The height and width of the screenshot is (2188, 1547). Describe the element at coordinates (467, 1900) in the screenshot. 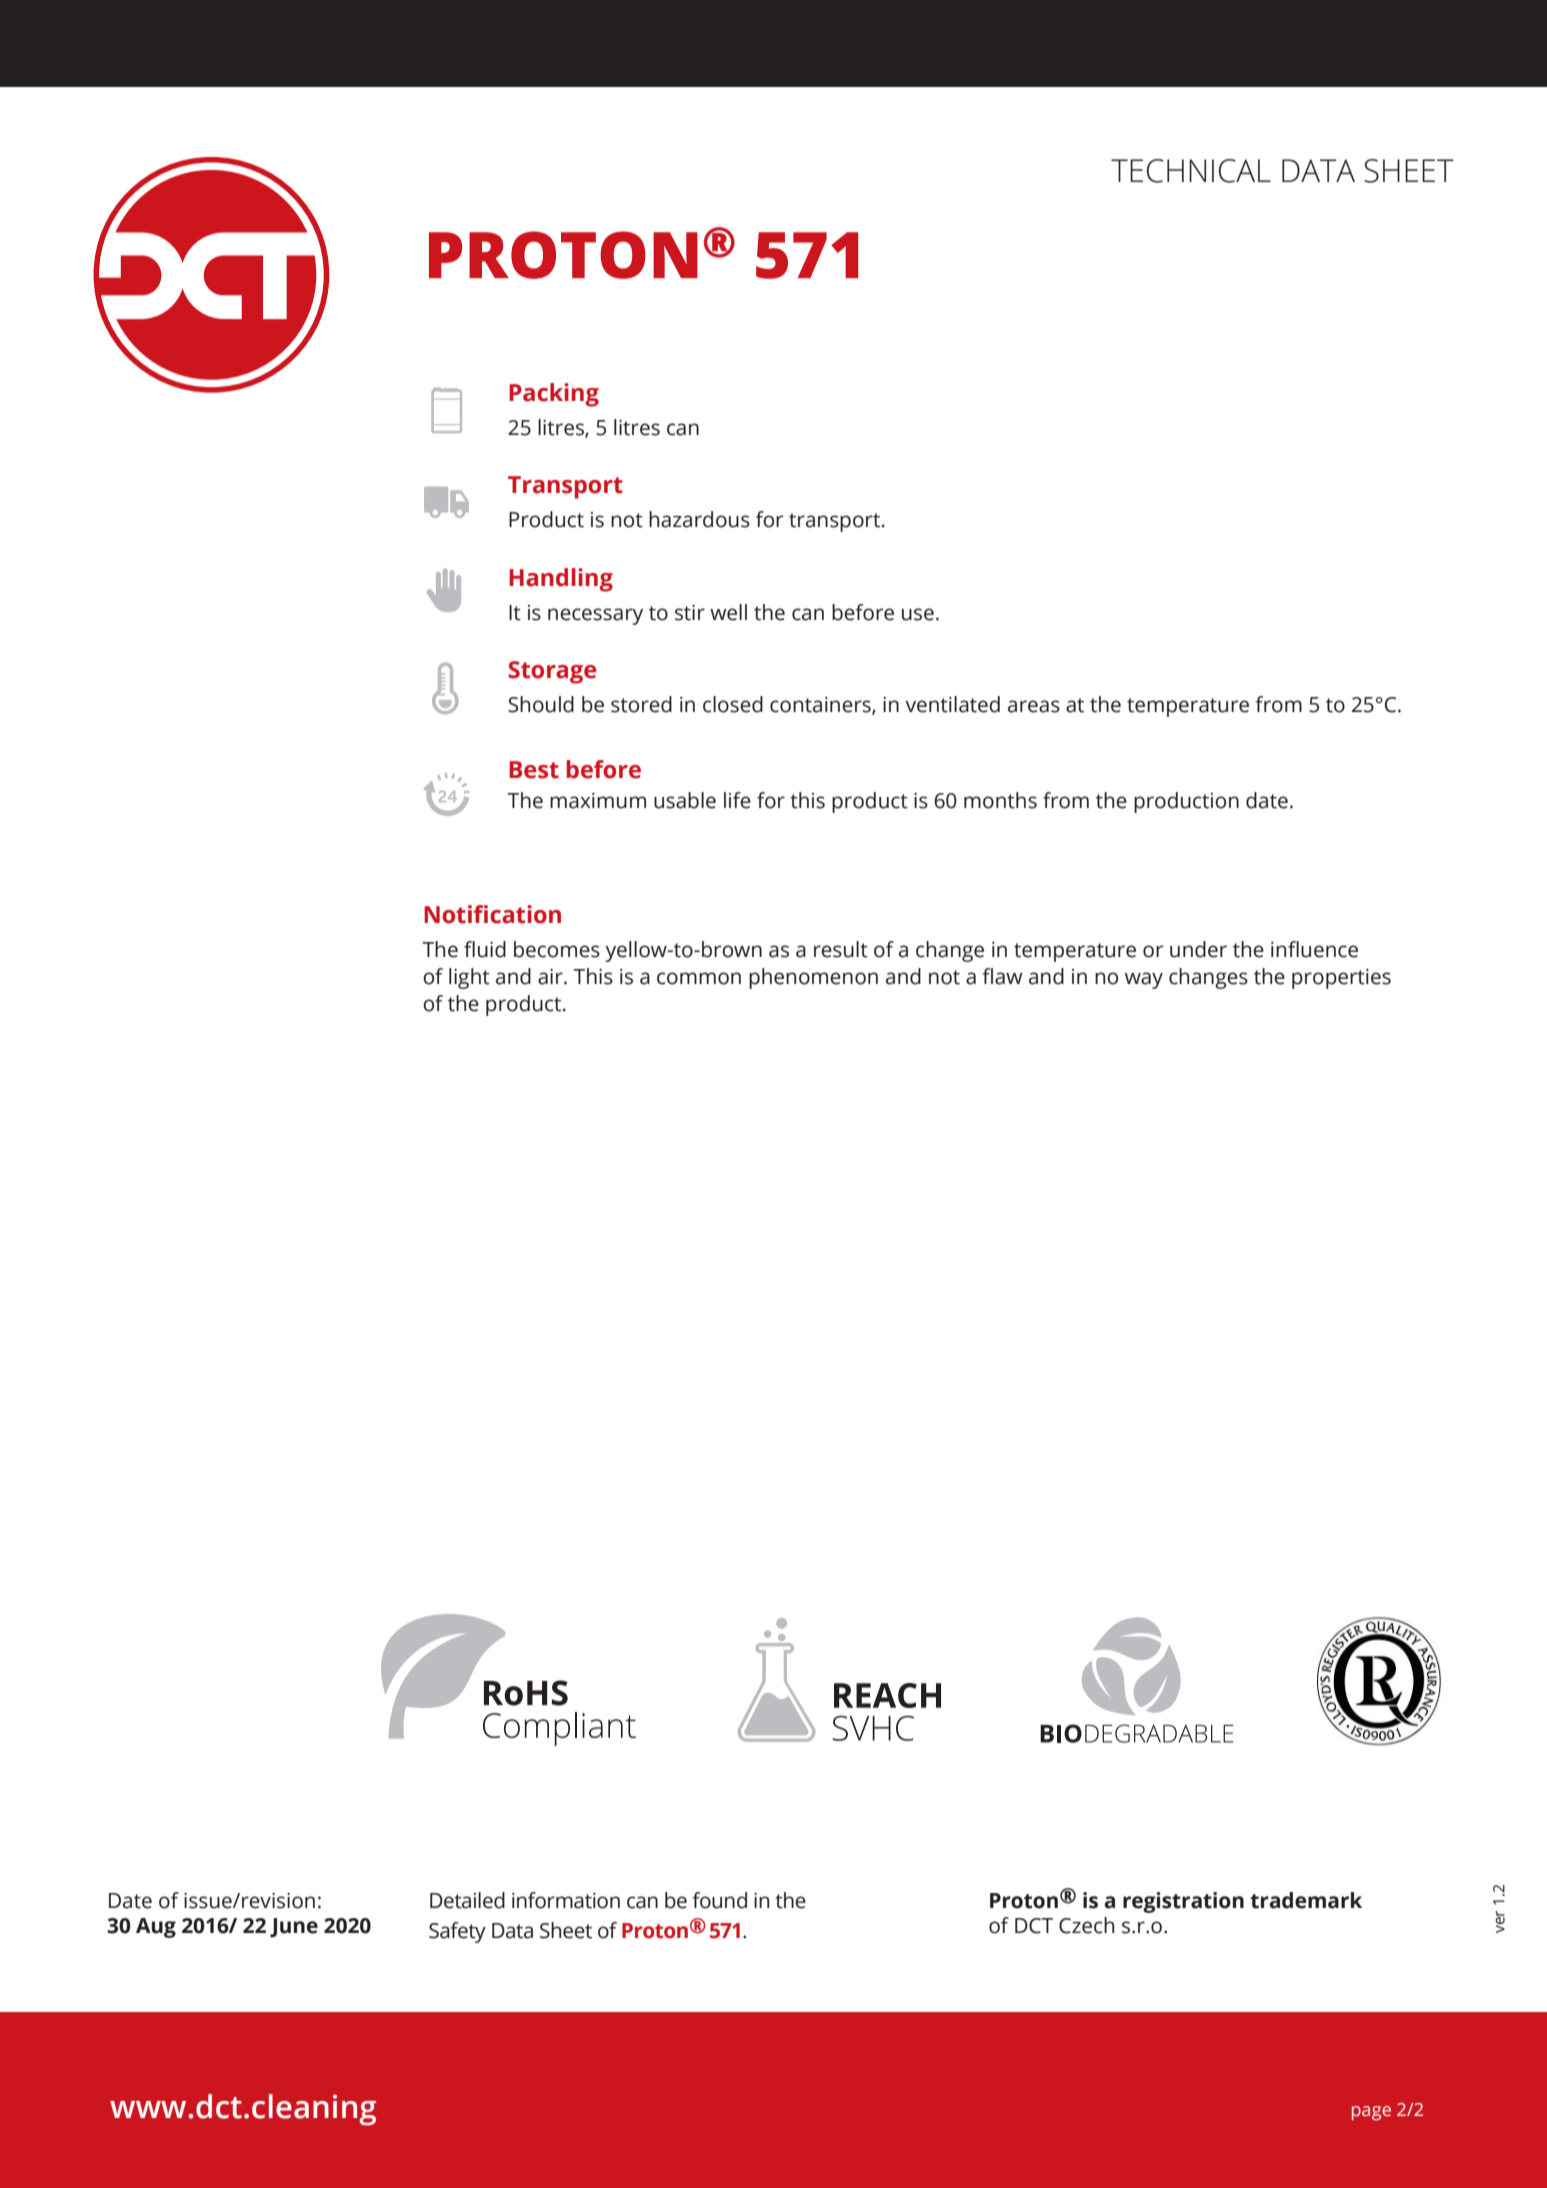

I see `Detailed` at that location.
